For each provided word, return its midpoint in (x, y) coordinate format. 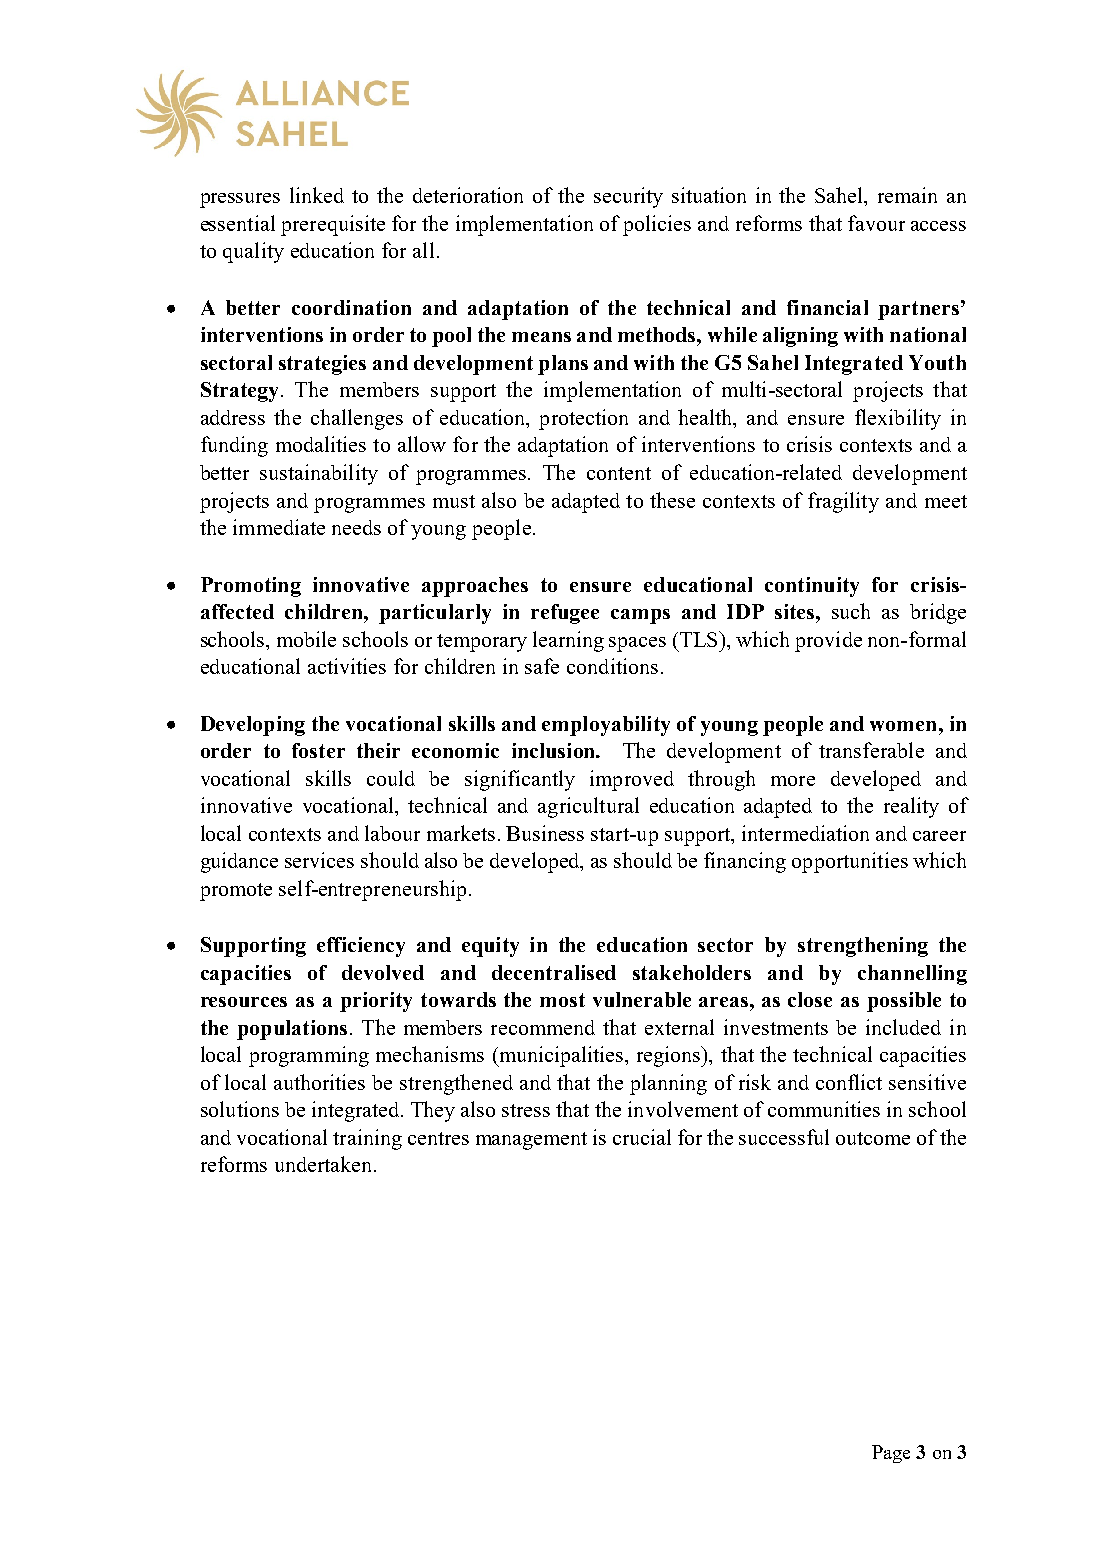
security (628, 197)
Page (891, 1454)
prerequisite (333, 225)
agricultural (588, 807)
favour (876, 223)
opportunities (850, 862)
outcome (873, 1138)
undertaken (325, 1164)
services (319, 860)
